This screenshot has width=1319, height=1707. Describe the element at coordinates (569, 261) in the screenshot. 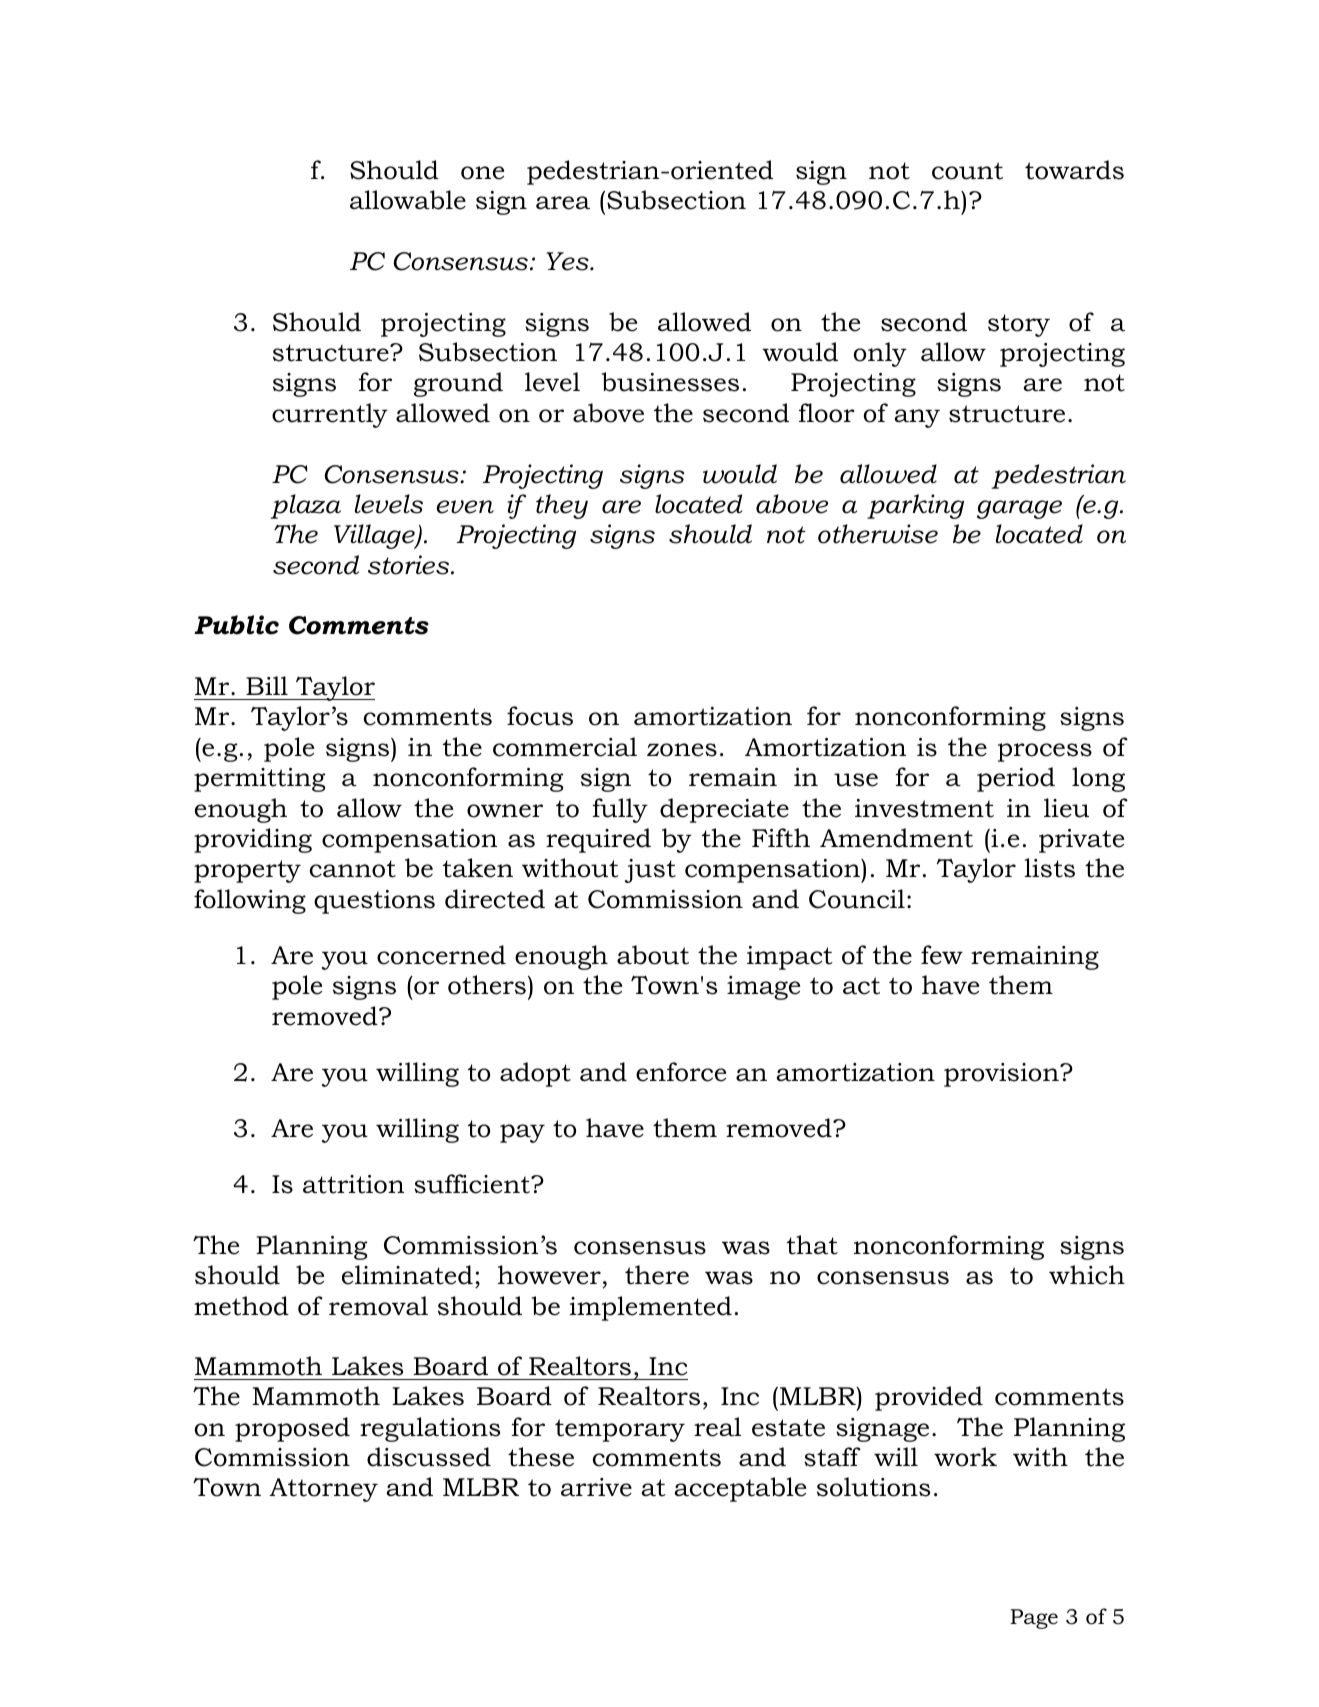

I see `Yes` at that location.
